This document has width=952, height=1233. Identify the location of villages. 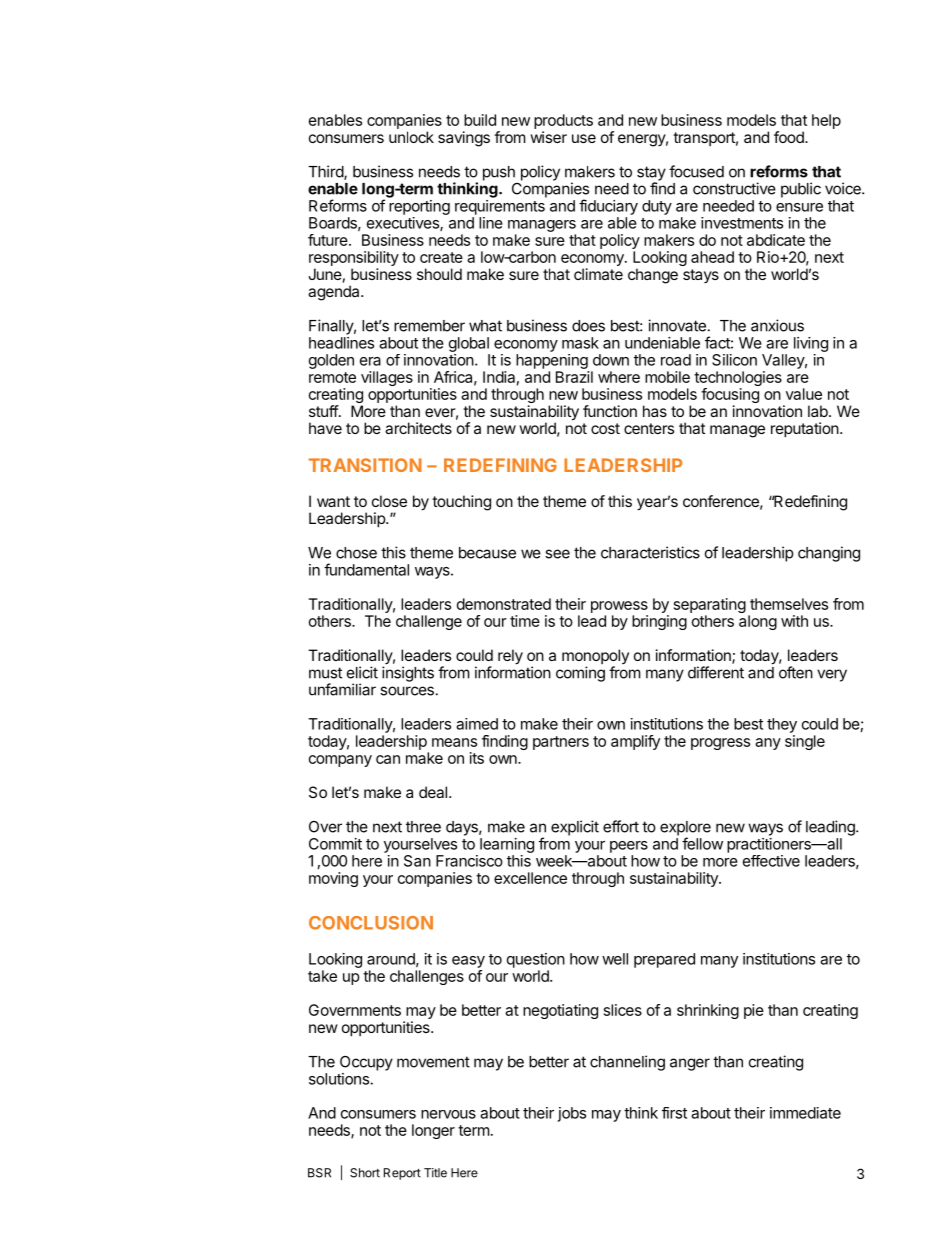
(387, 378).
